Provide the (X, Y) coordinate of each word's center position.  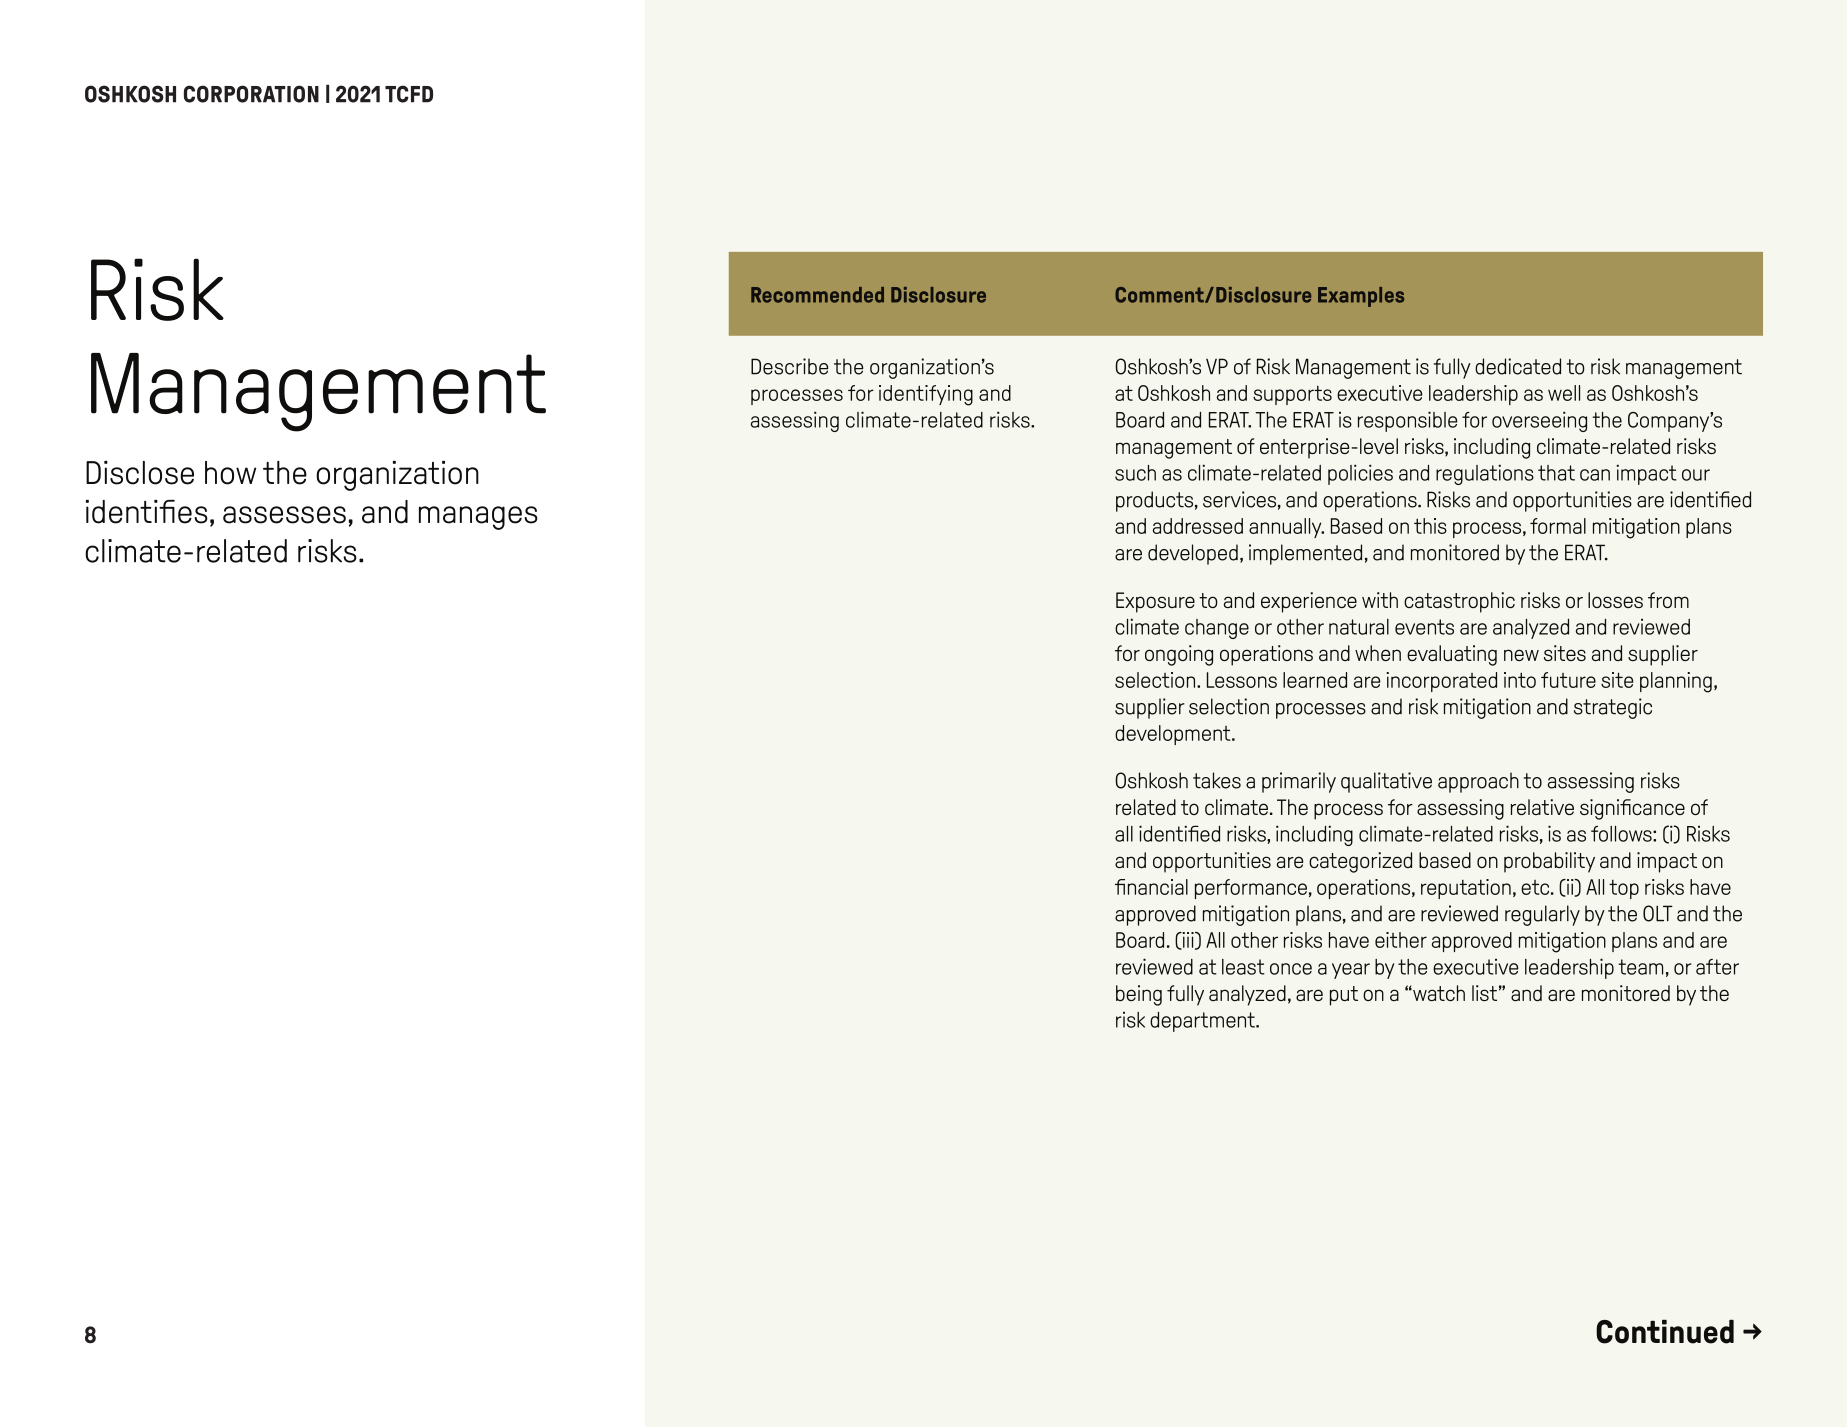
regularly (1542, 915)
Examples (1361, 297)
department (1203, 1022)
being (1139, 995)
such (1135, 473)
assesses (284, 515)
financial (1151, 887)
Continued (1665, 1332)
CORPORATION (251, 94)
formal (1558, 526)
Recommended (817, 295)
